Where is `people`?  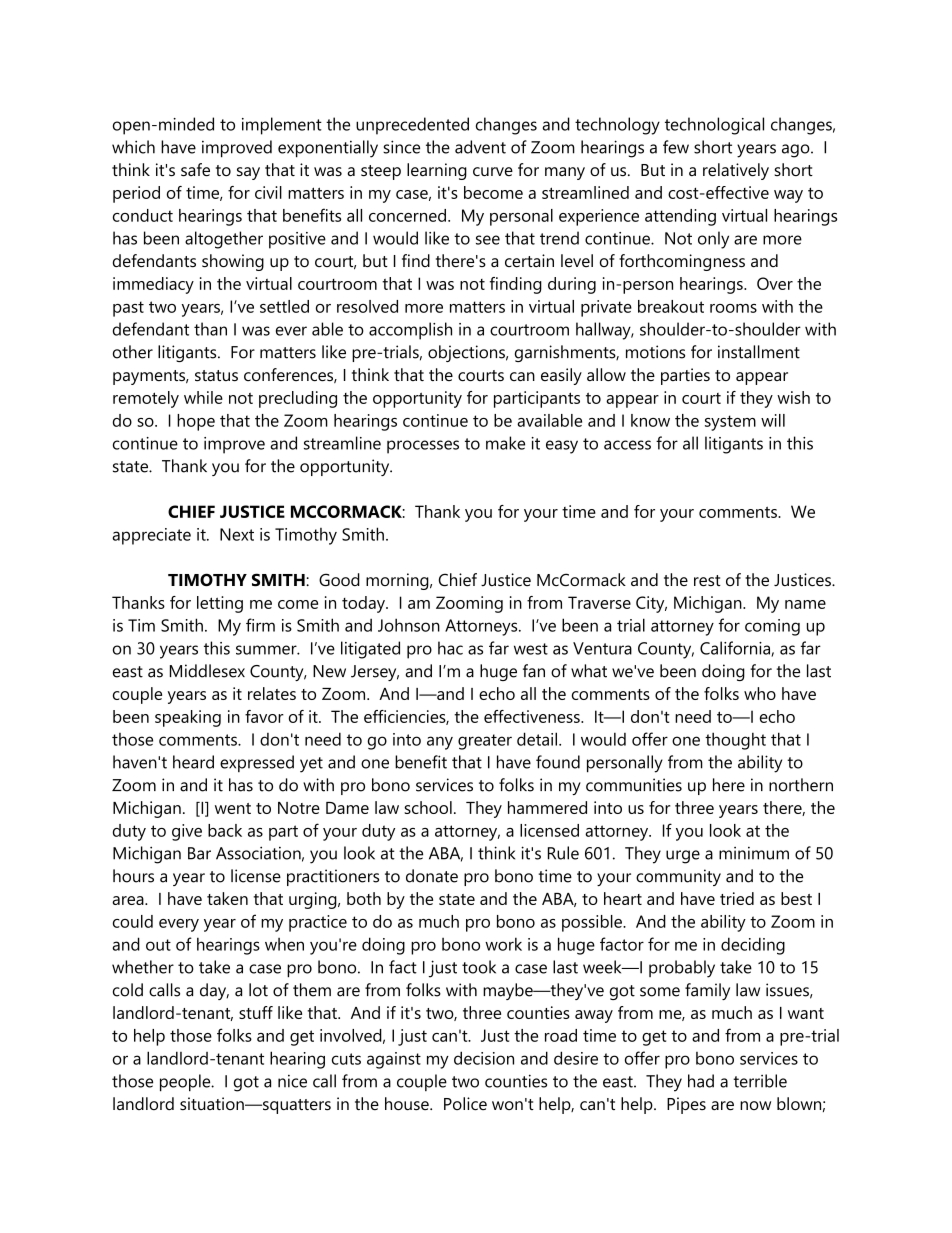 people is located at coordinates (186, 1083).
